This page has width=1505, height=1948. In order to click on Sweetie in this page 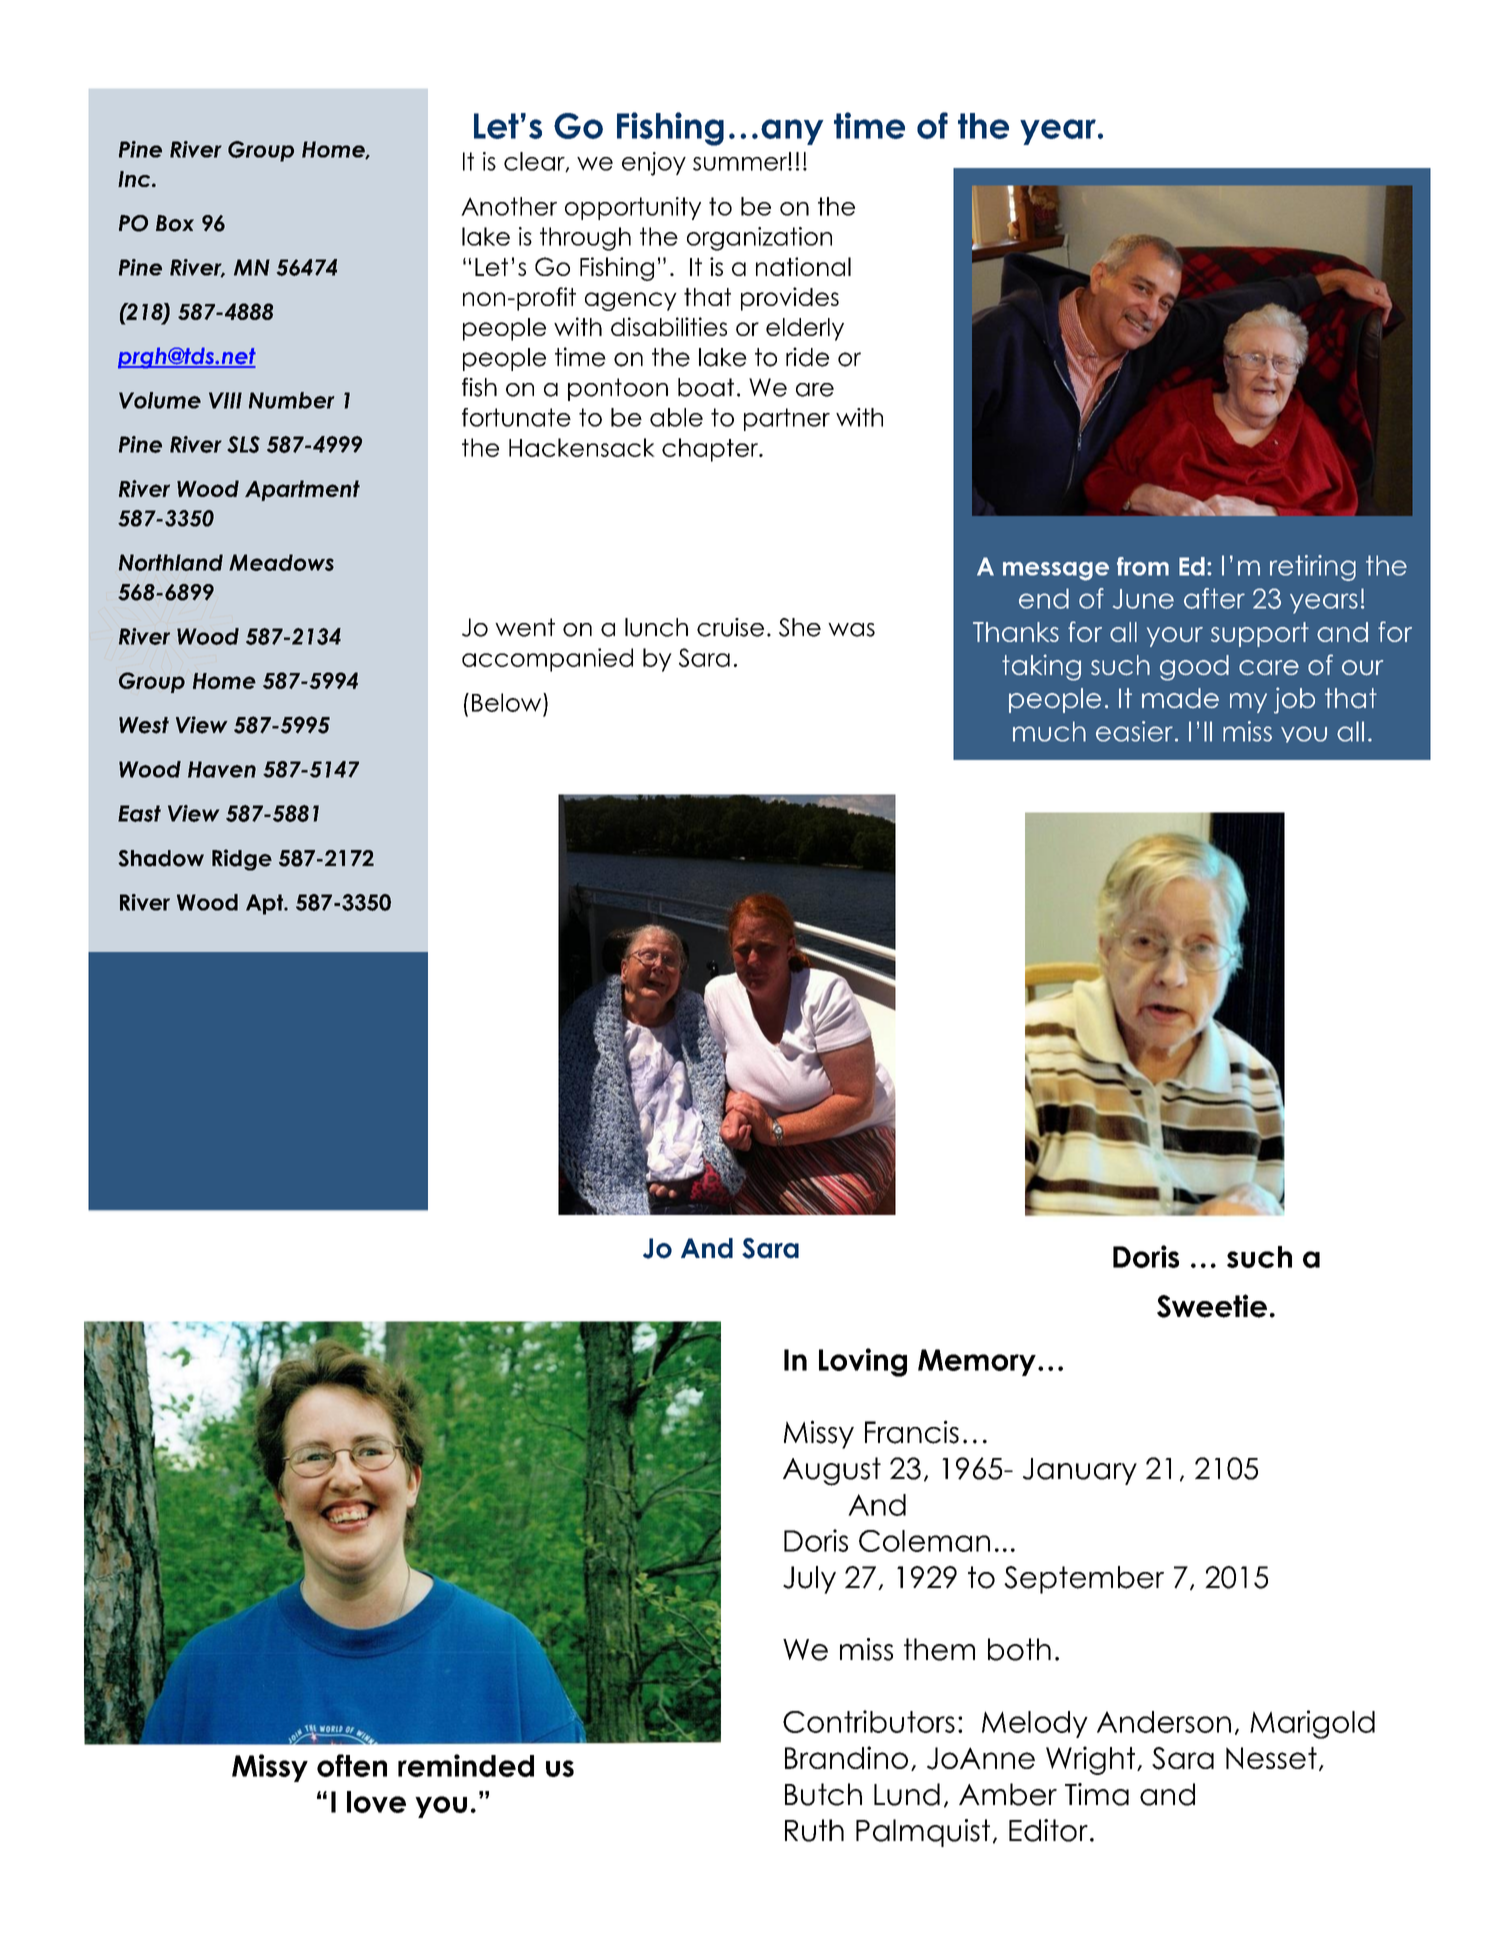, I will do `click(1212, 1306)`.
